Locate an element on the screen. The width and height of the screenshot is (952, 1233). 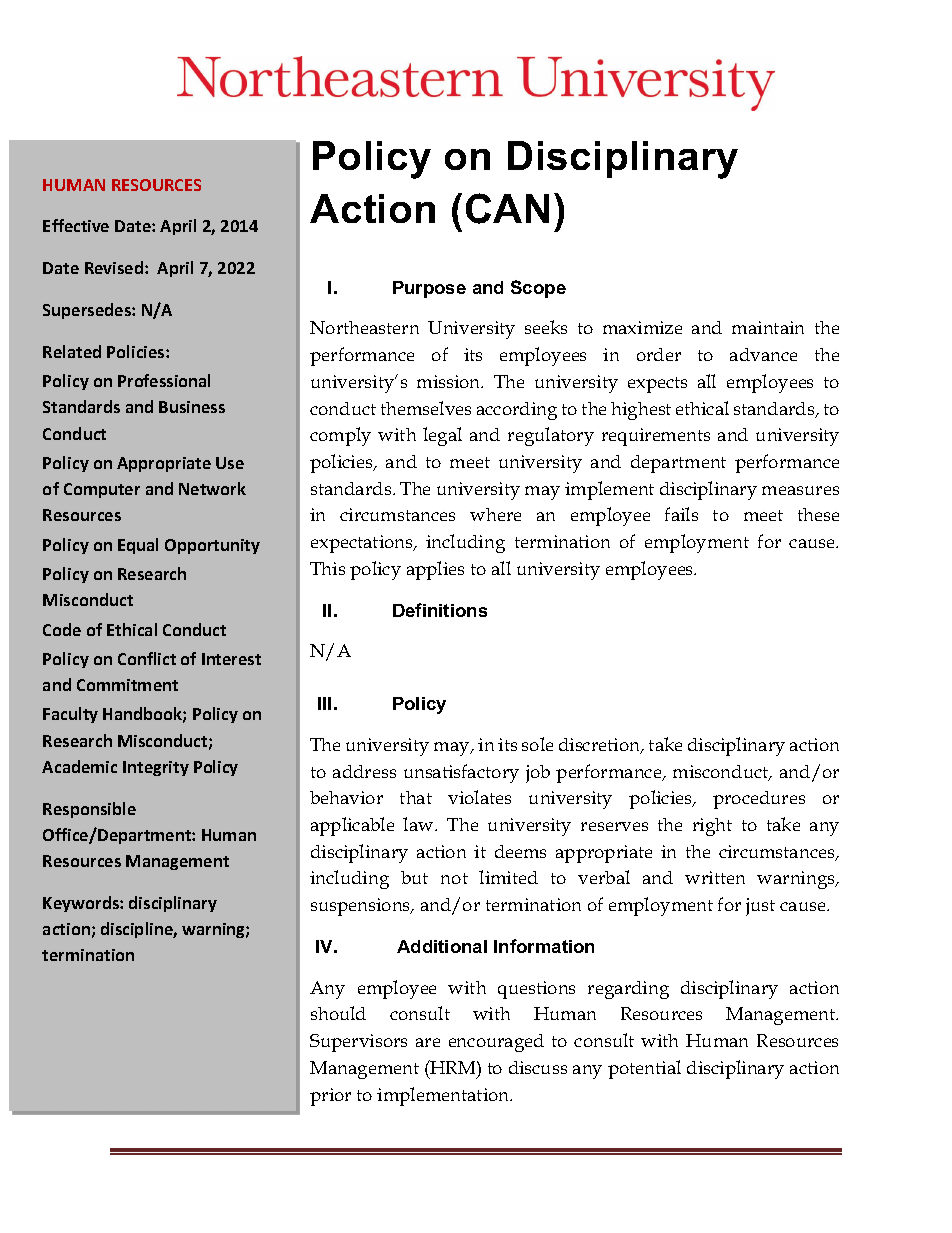
Revised is located at coordinates (114, 267).
